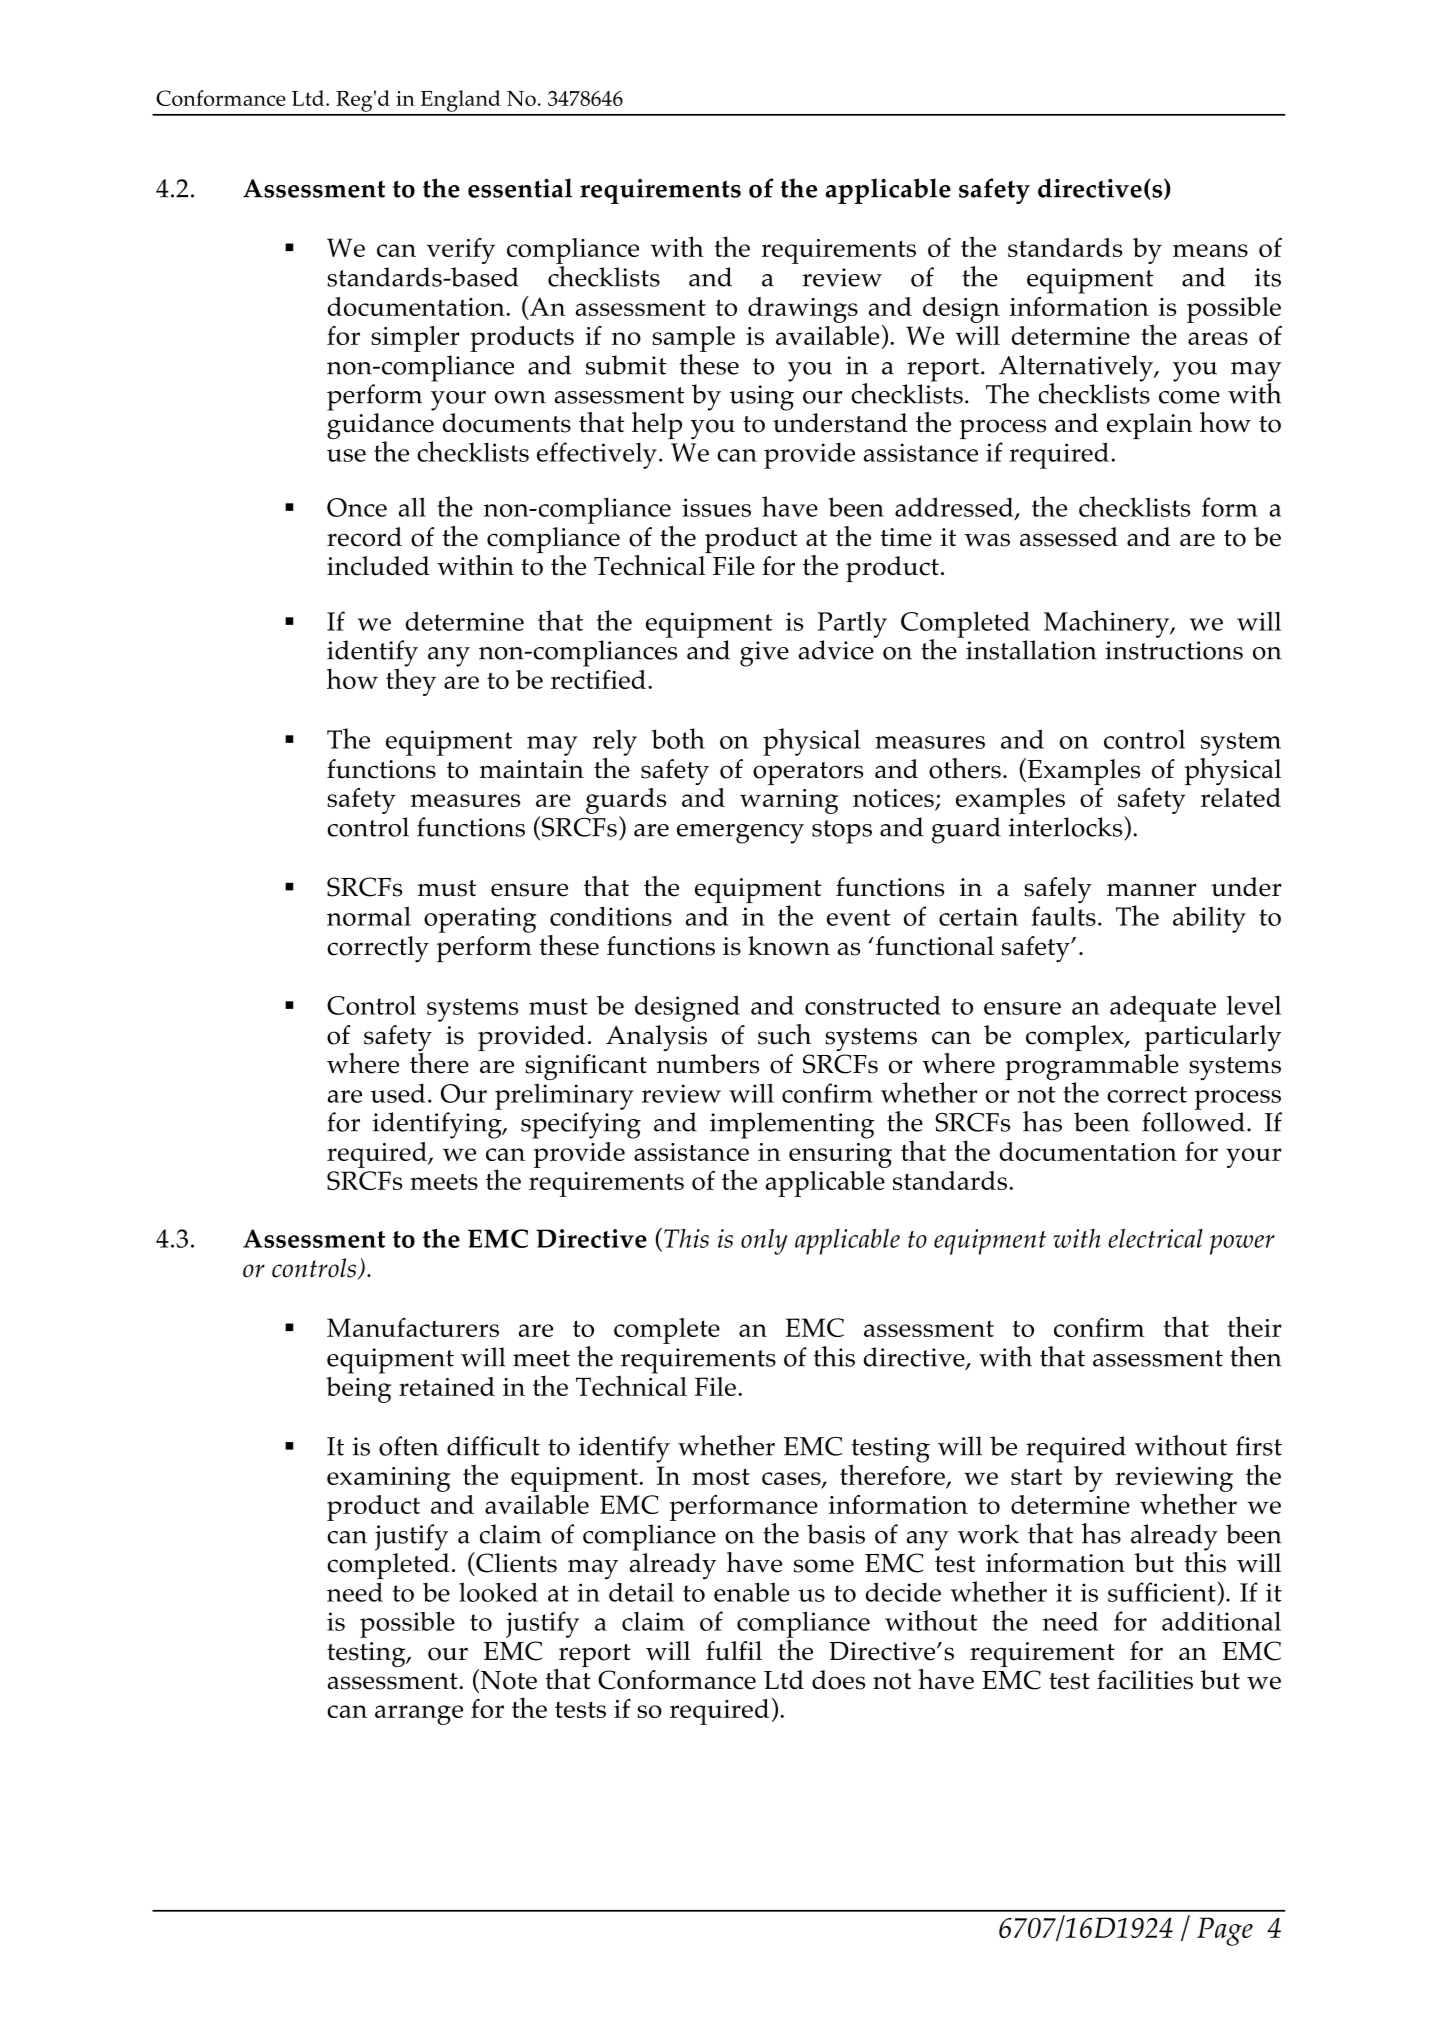 Image resolution: width=1434 pixels, height=2029 pixels. I want to click on they, so click(411, 681).
